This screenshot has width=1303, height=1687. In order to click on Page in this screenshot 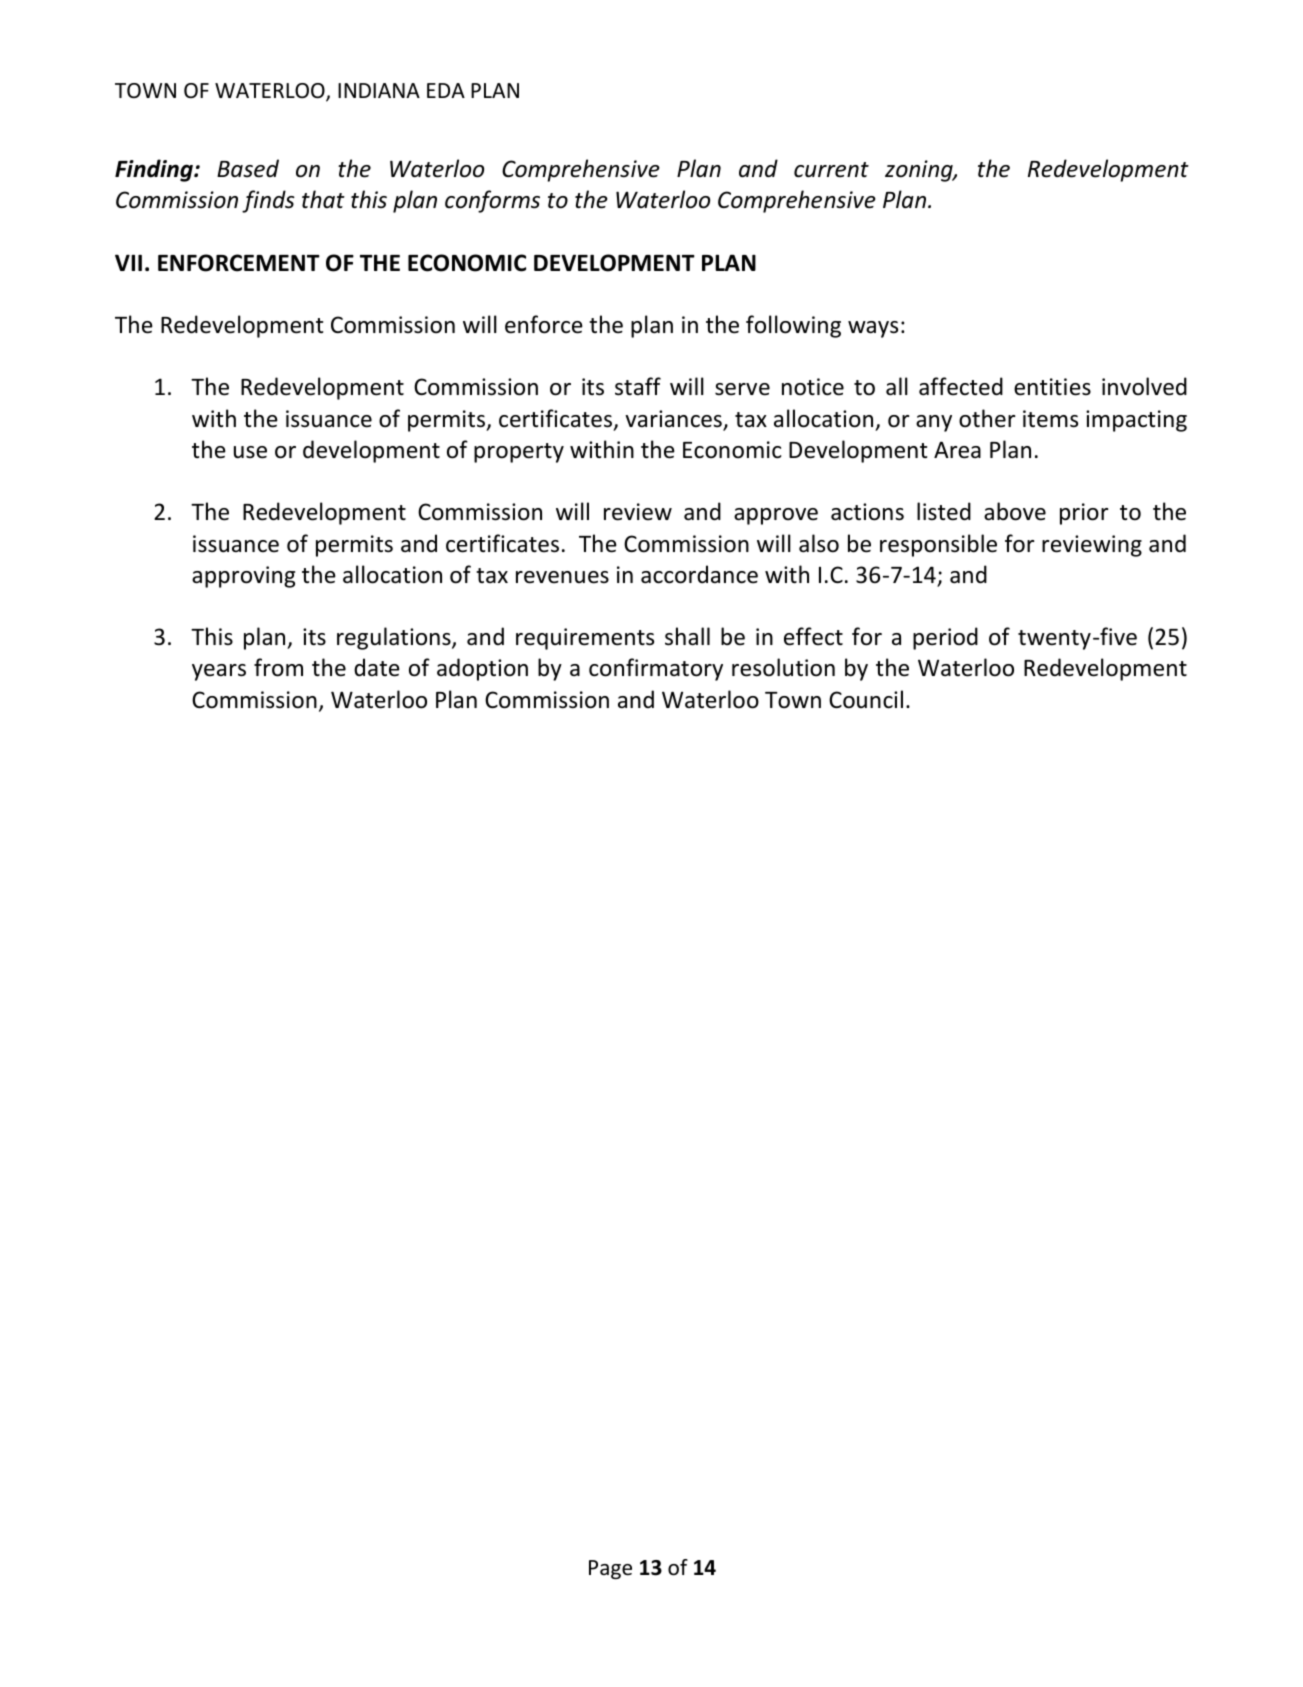, I will do `click(610, 1569)`.
